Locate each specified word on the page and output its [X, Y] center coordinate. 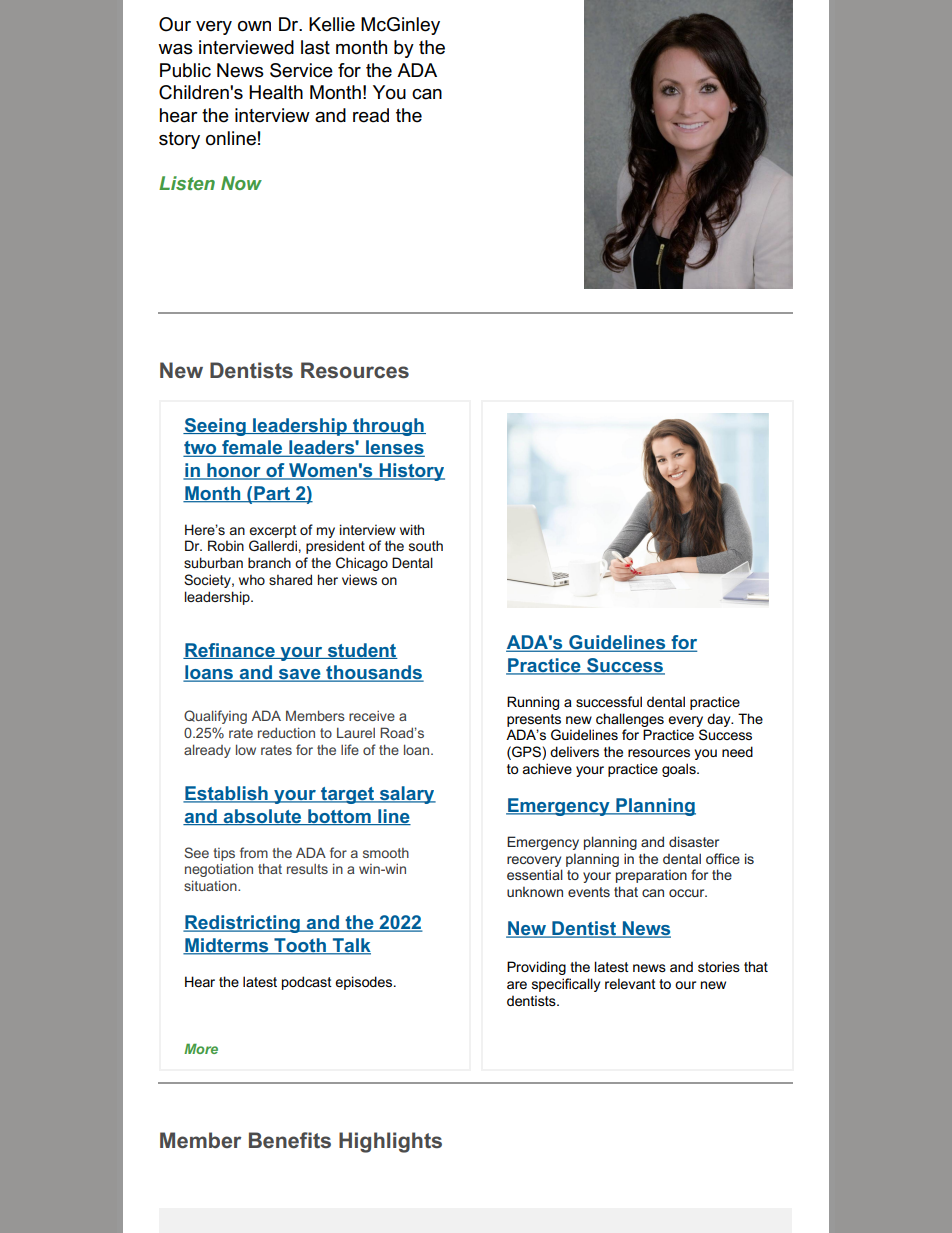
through [388, 427]
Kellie [332, 24]
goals [680, 770]
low [246, 749]
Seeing [215, 427]
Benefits [290, 1140]
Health [276, 92]
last [315, 47]
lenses [394, 448]
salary [406, 795]
